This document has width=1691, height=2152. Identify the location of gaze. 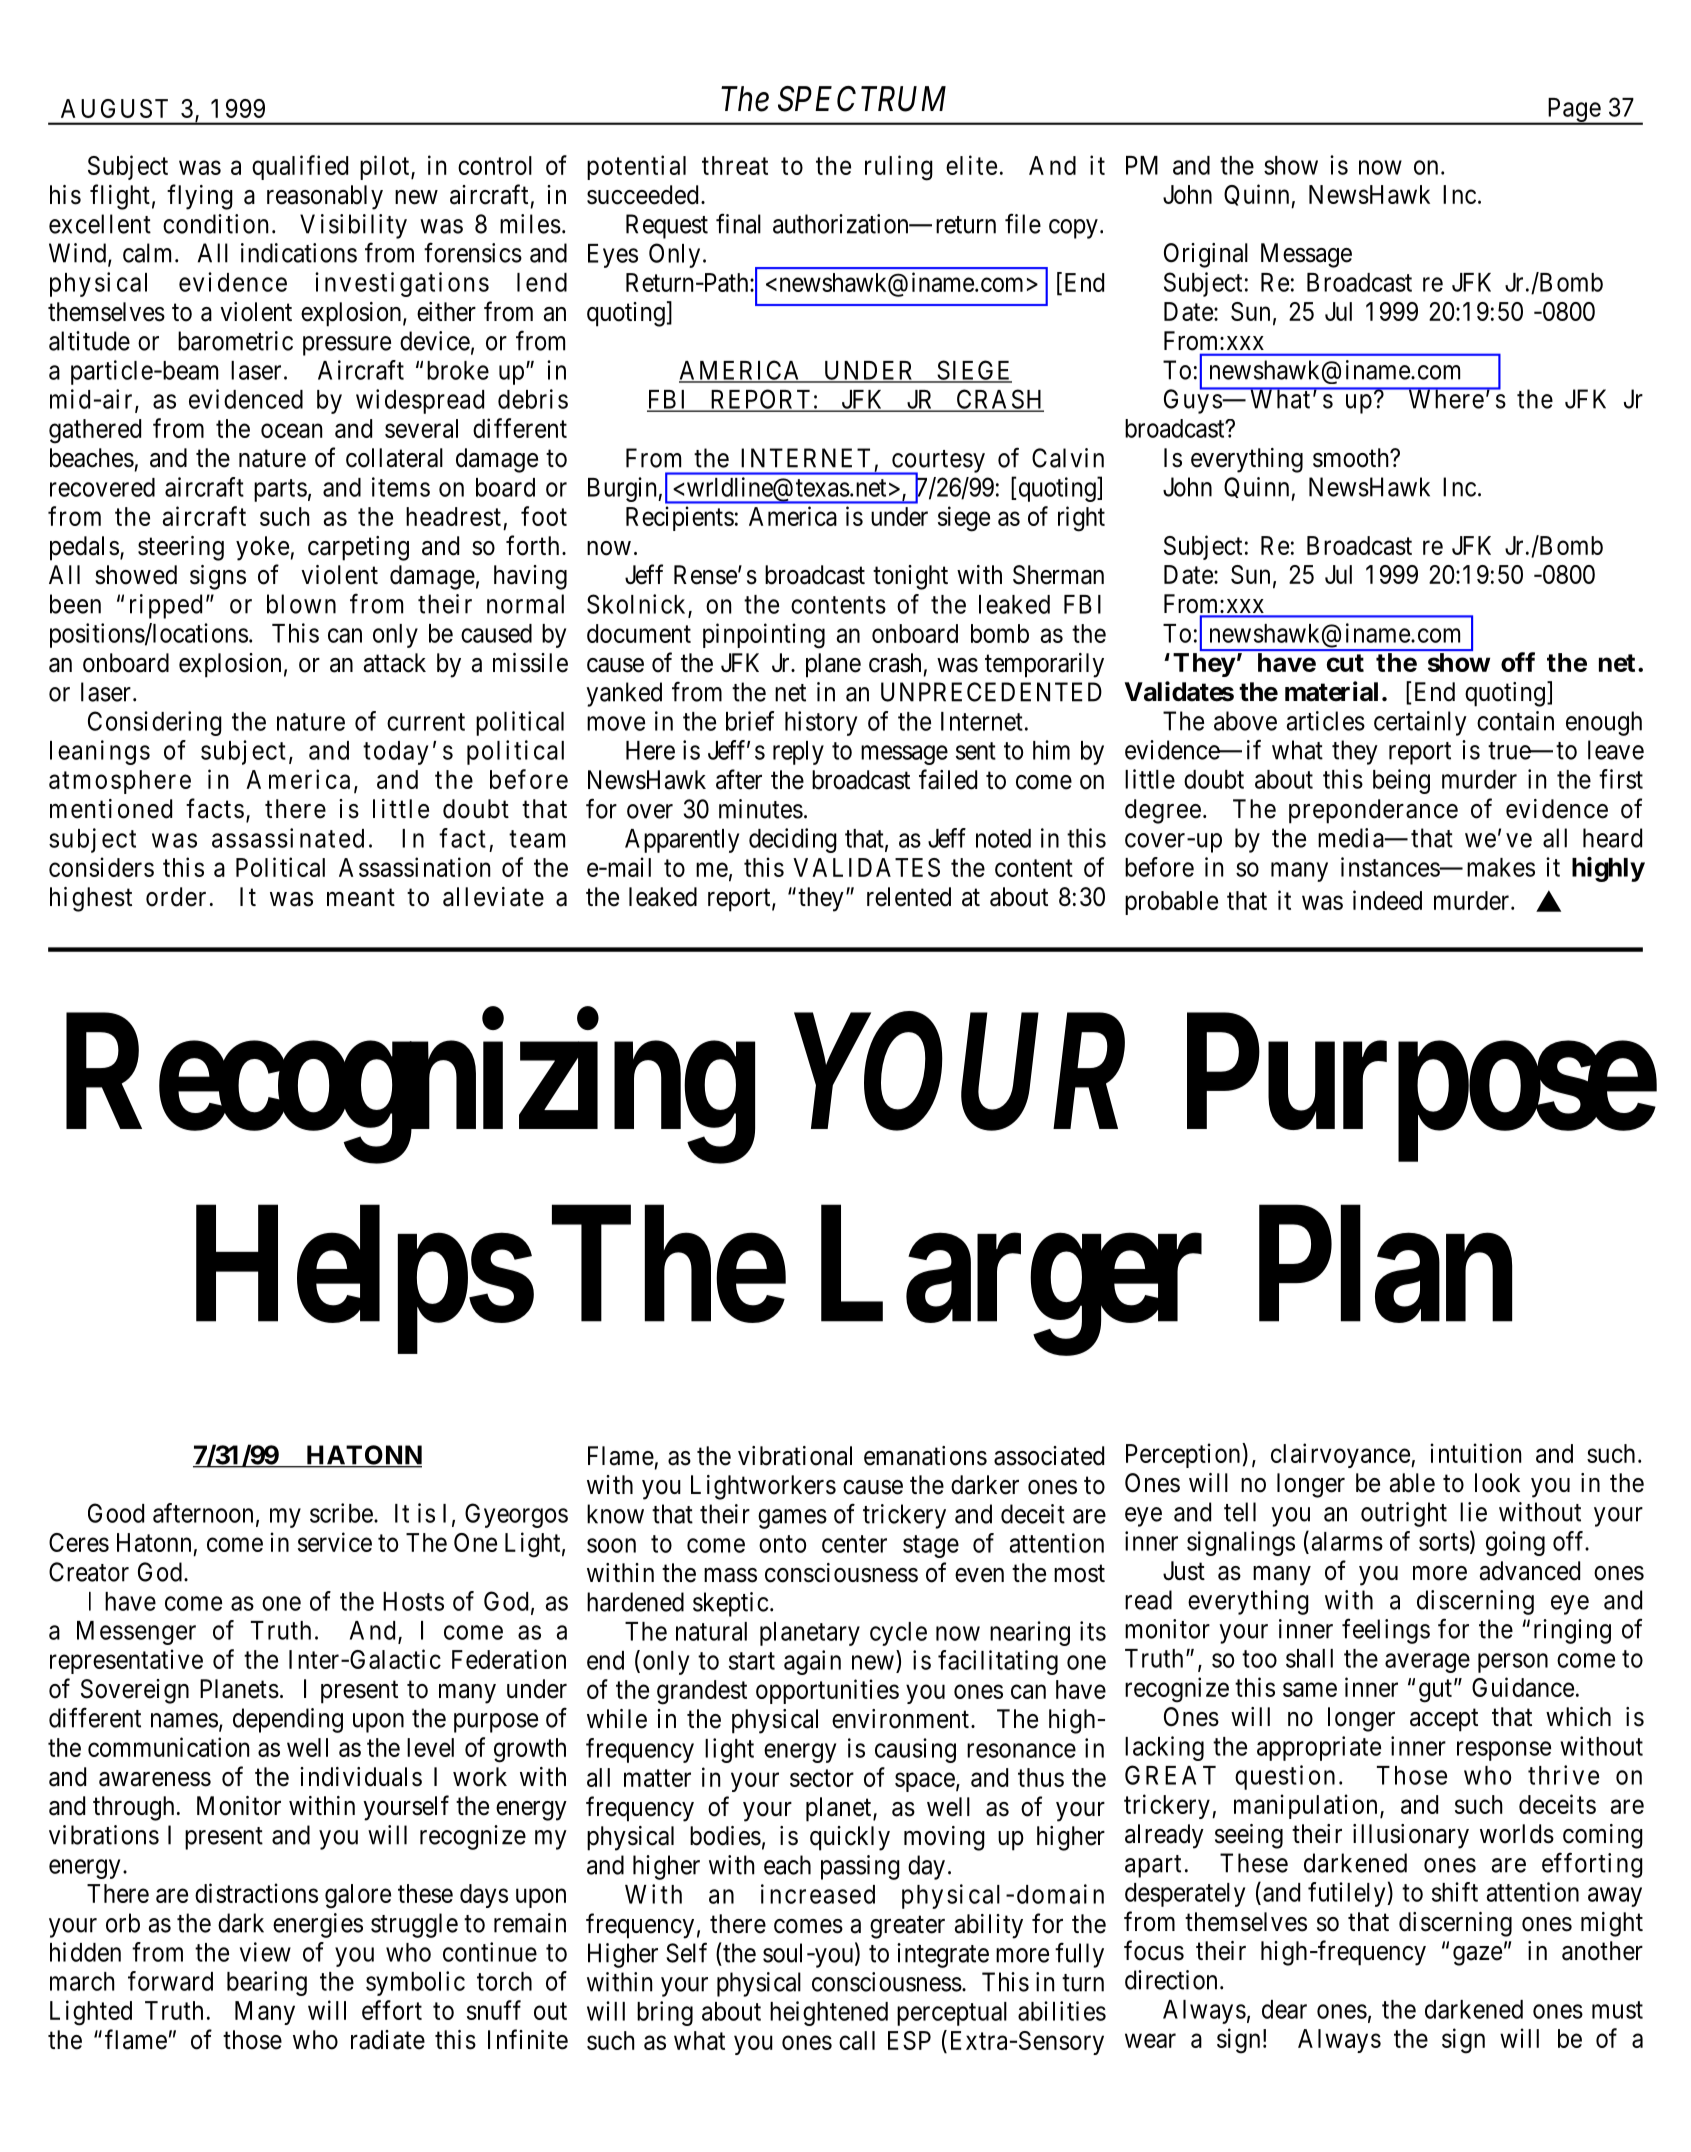
(1477, 1956).
